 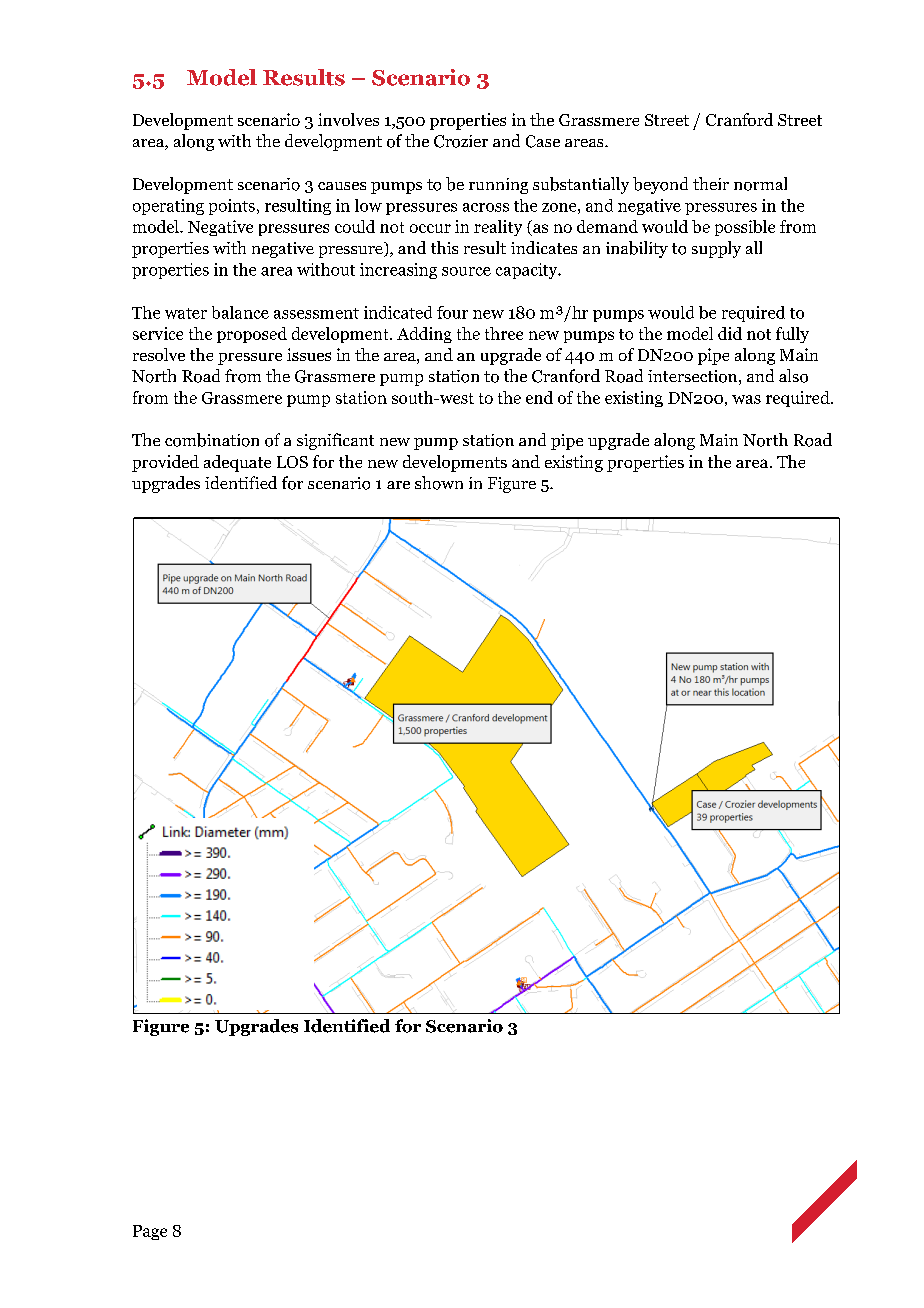 What do you see at coordinates (439, 483) in the screenshot?
I see `shown` at bounding box center [439, 483].
